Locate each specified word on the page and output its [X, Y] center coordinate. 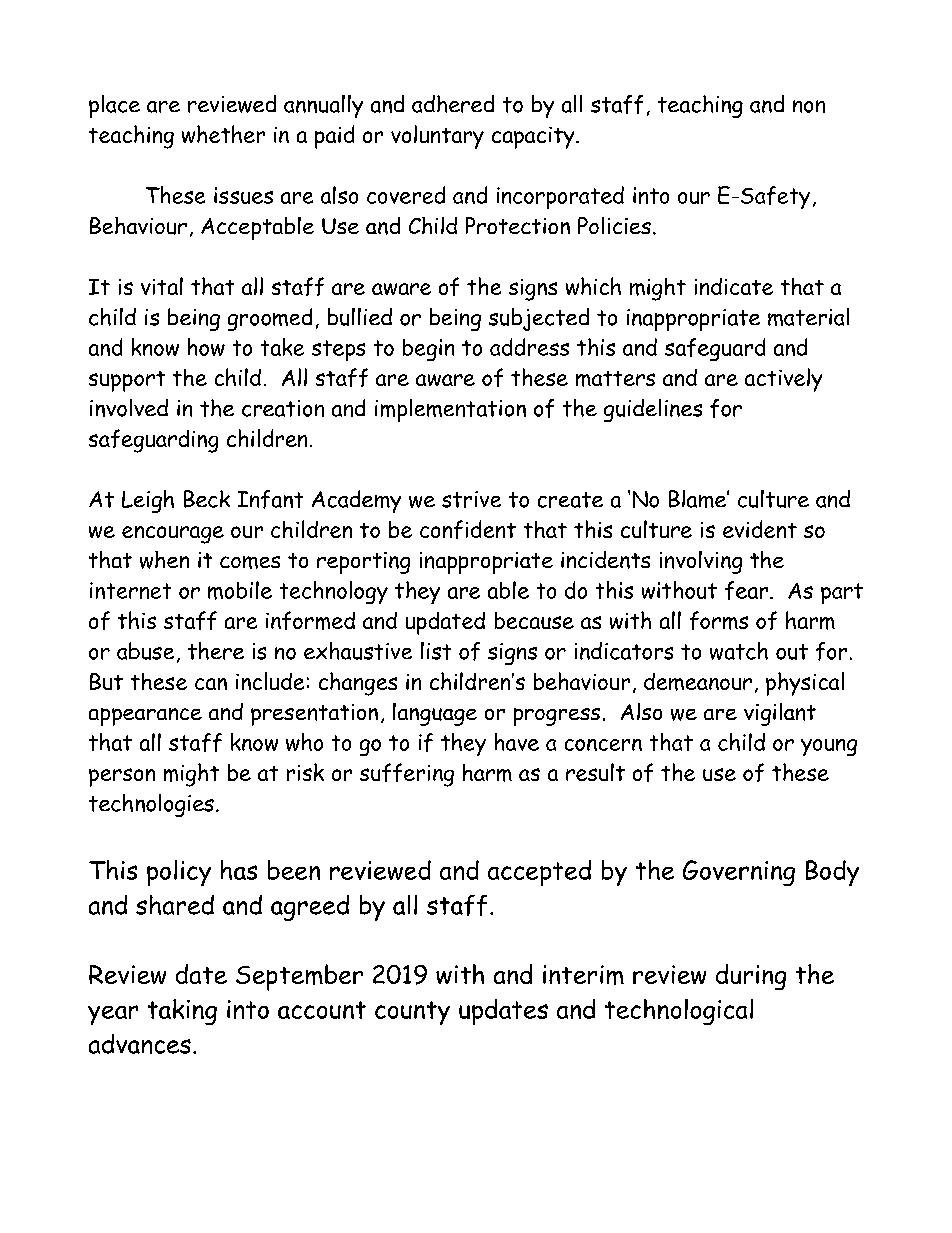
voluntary [437, 137]
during [751, 977]
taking [182, 1012]
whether [223, 134]
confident [468, 529]
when [164, 560]
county [412, 1013]
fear [748, 590]
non [809, 106]
